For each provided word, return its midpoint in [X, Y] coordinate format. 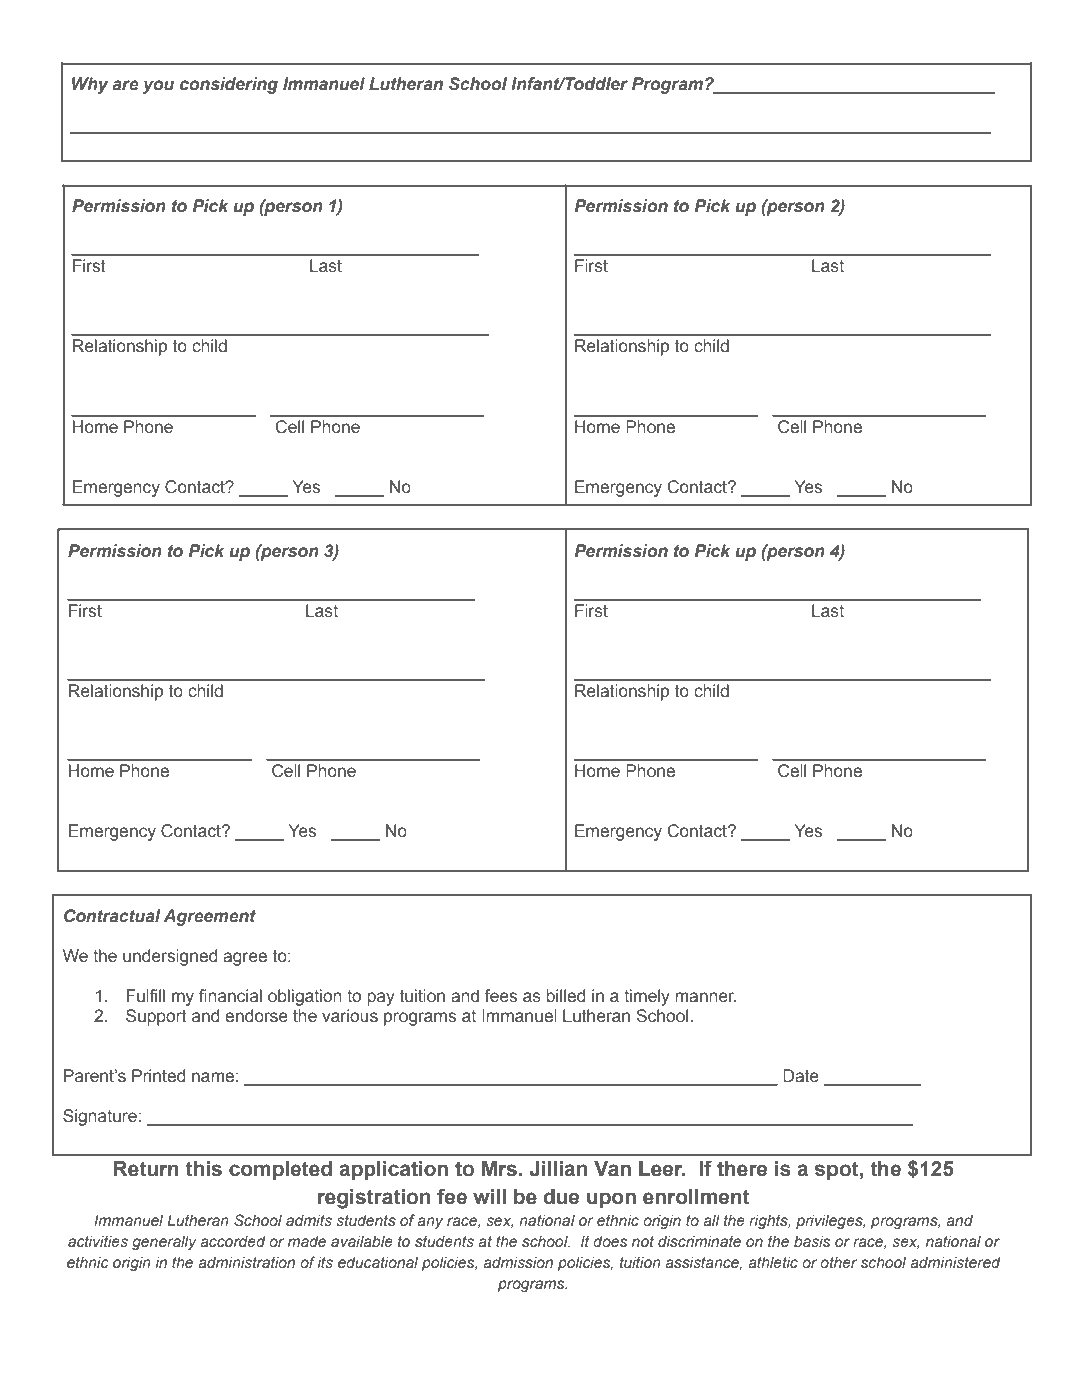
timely [647, 997]
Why [90, 85]
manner [705, 997]
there [742, 1169]
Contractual [112, 916]
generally [164, 1242]
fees [500, 996]
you [158, 87]
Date [801, 1076]
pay [381, 999]
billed [565, 995]
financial [230, 996]
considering [229, 85]
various [350, 1016]
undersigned [170, 957]
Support [156, 1017]
